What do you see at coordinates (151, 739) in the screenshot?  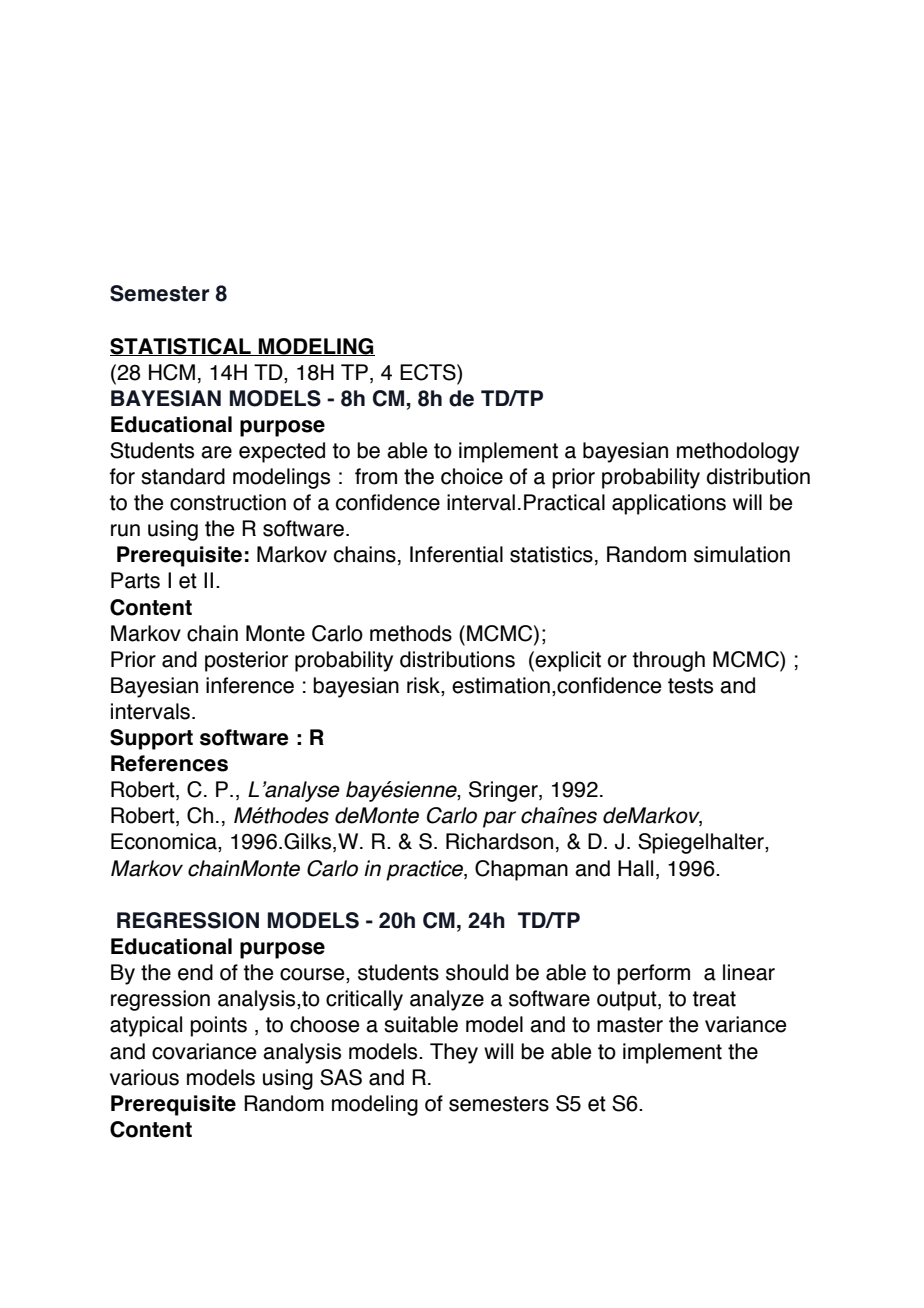 I see `Support` at bounding box center [151, 739].
